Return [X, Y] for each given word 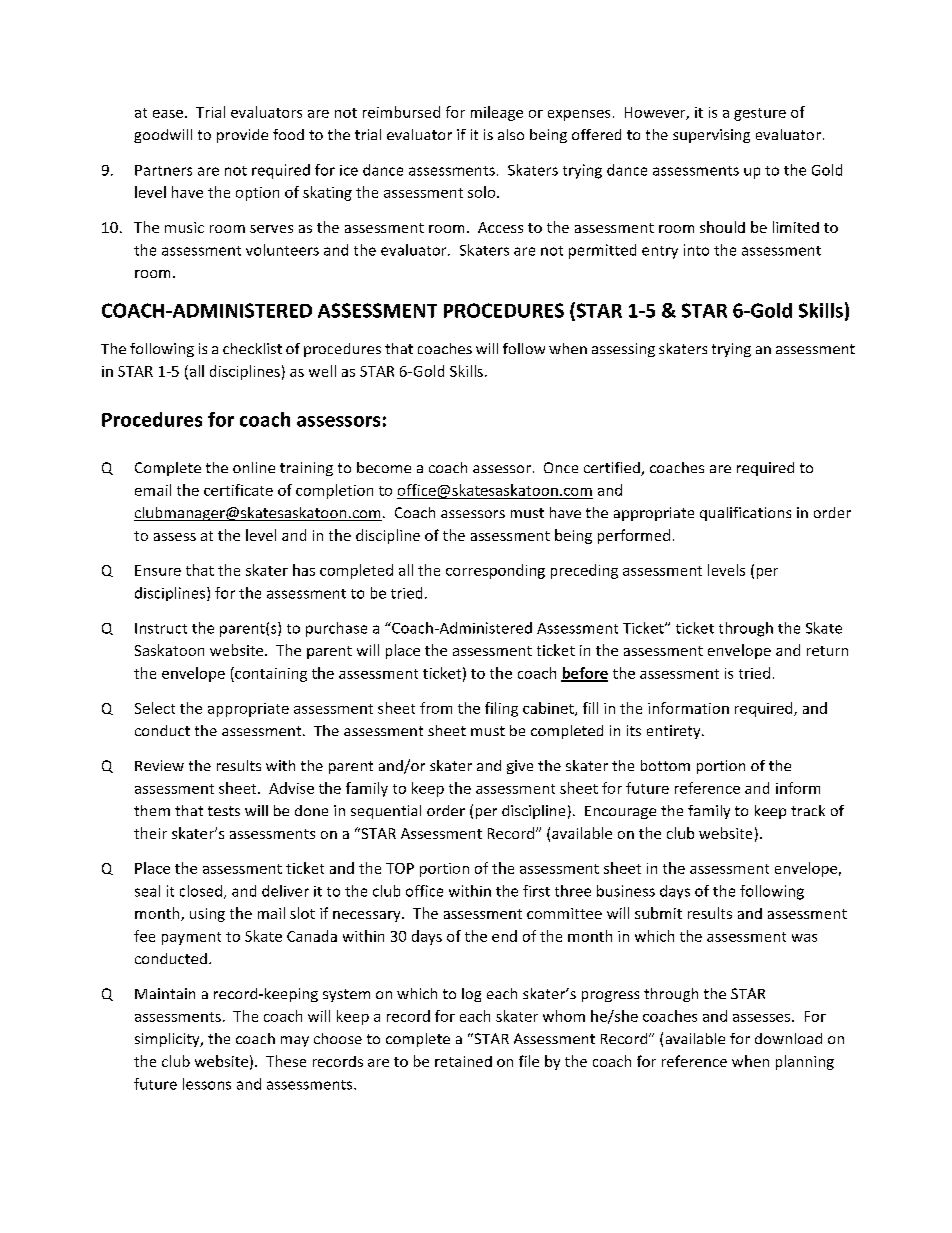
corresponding [495, 571]
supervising [711, 136]
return [827, 651]
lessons [207, 1084]
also [511, 134]
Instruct [161, 628]
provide [242, 136]
